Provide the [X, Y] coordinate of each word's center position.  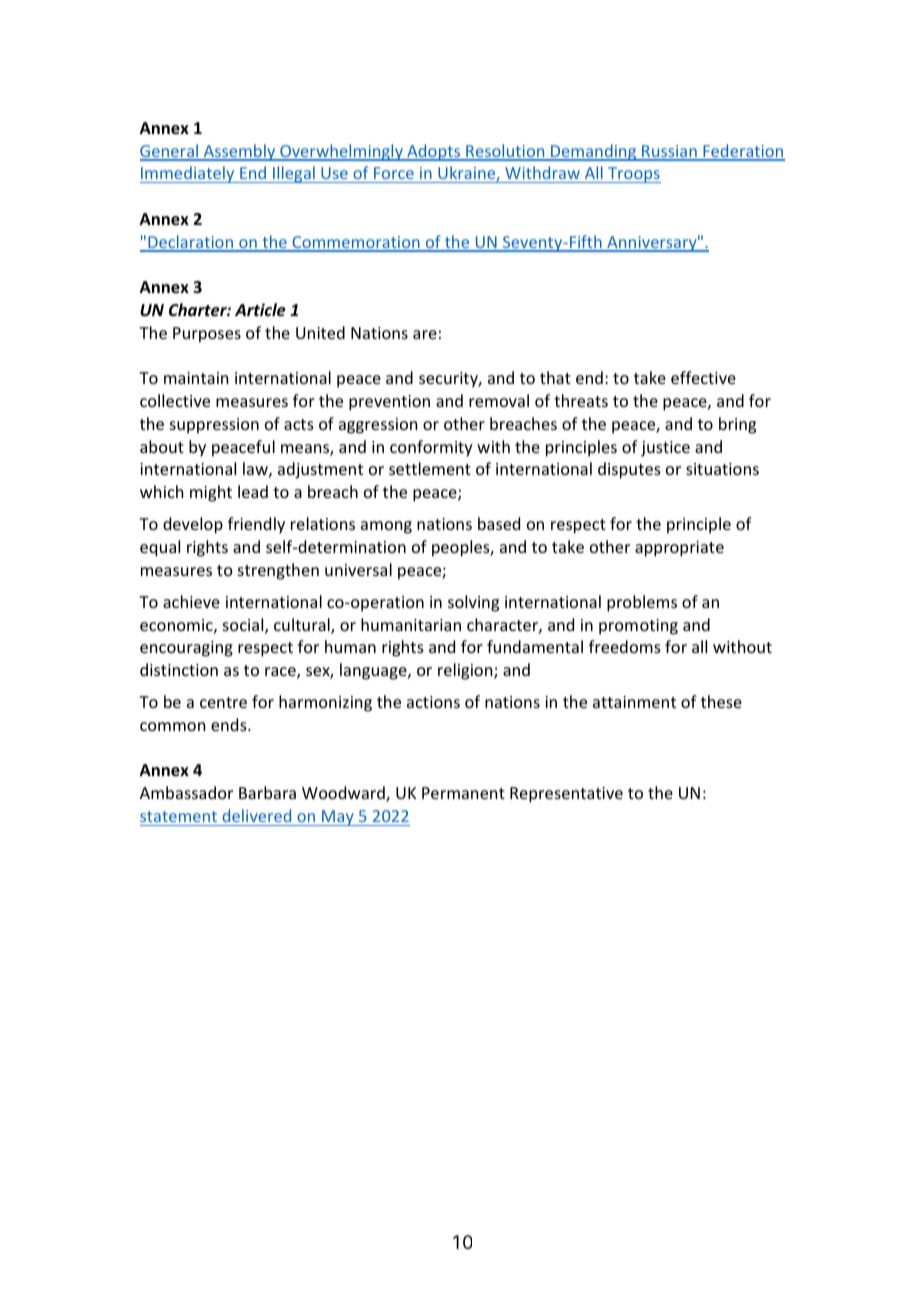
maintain [196, 378]
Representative [566, 795]
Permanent [463, 793]
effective [703, 377]
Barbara [267, 792]
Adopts [434, 152]
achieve [191, 601]
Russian [669, 152]
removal [499, 400]
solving [473, 603]
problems [642, 603]
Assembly [239, 152]
